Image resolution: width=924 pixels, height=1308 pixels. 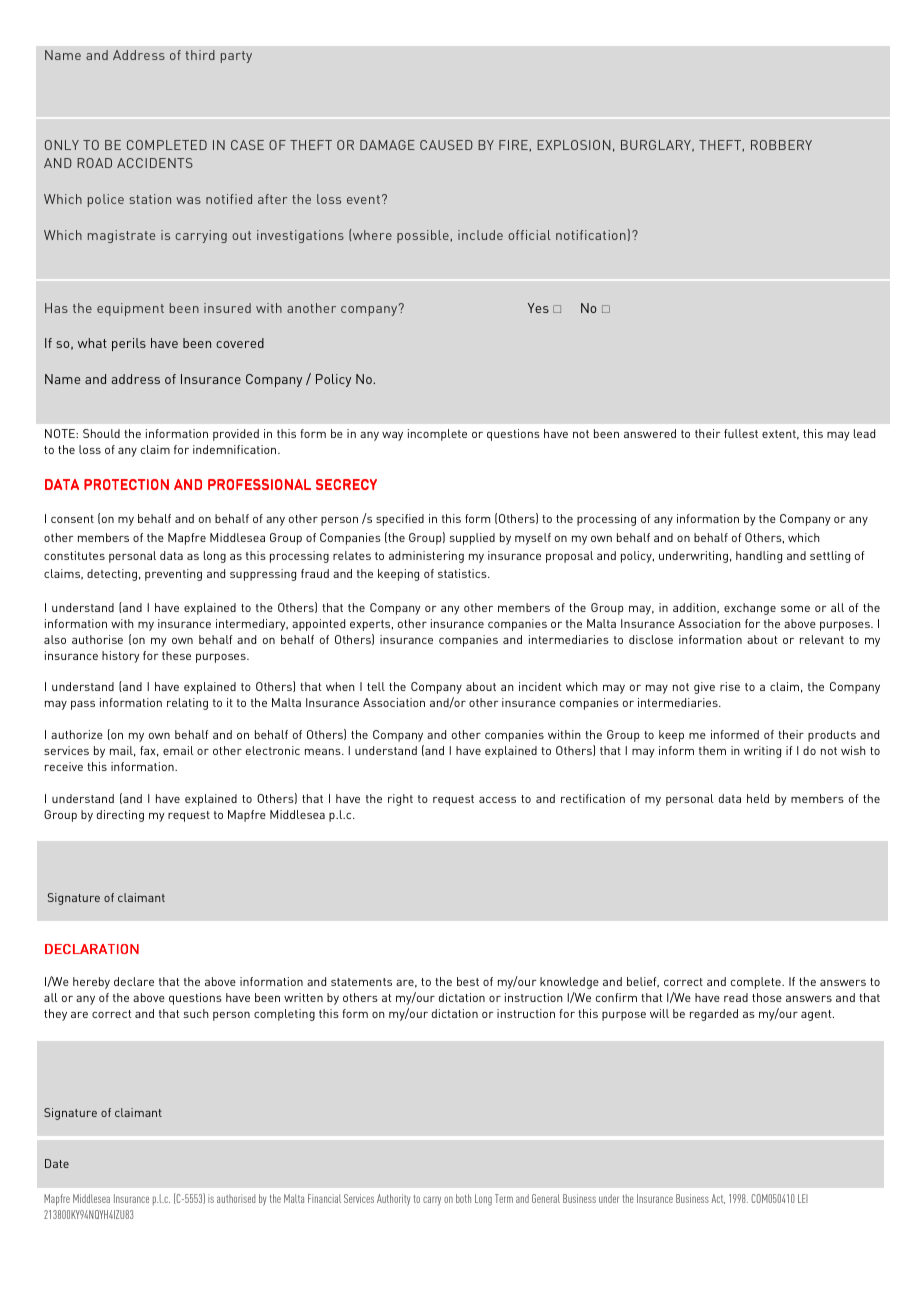 I want to click on these, so click(x=176, y=655).
